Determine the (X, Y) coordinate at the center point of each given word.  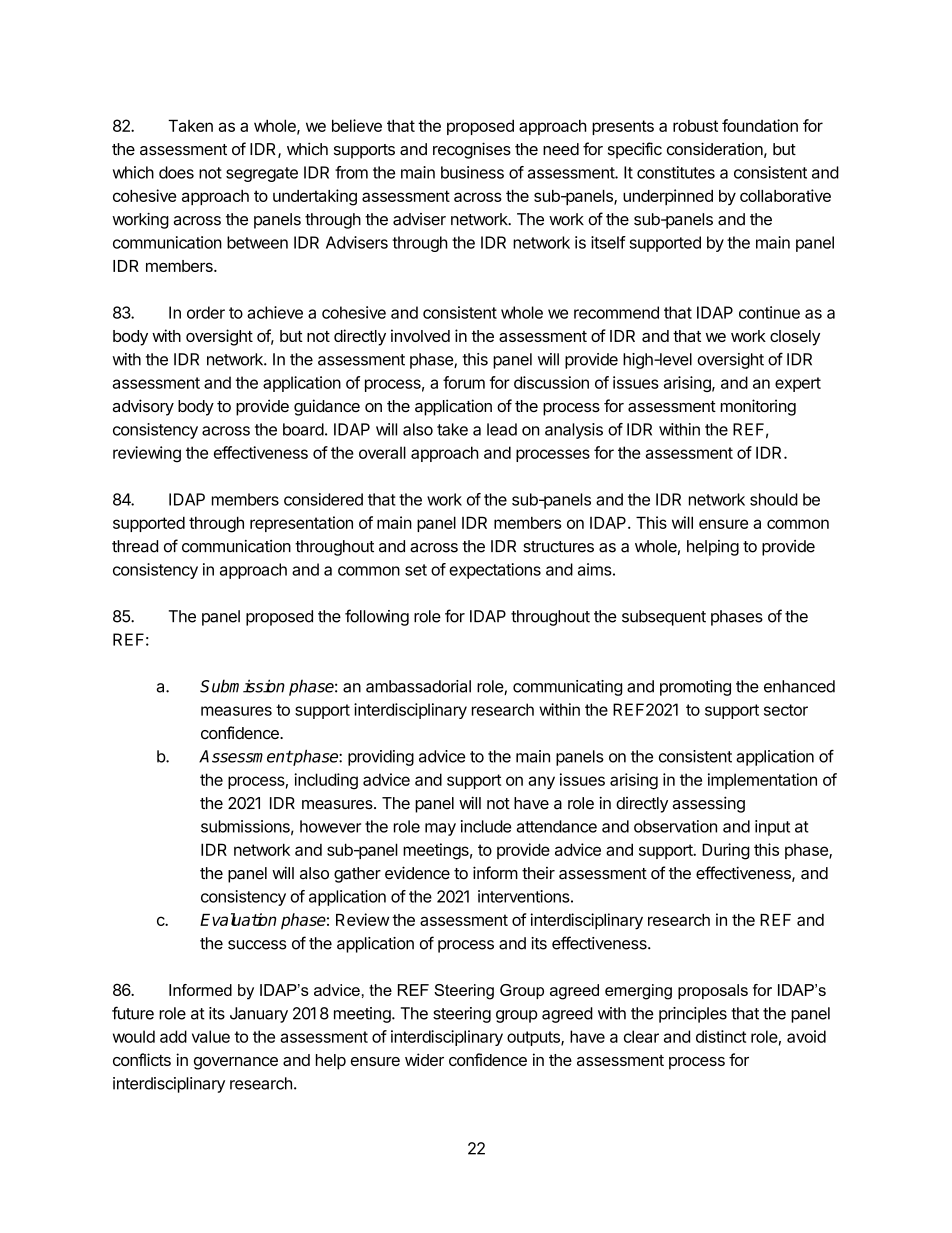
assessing (709, 804)
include (486, 826)
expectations (495, 571)
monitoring (758, 407)
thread (135, 546)
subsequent (664, 618)
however (330, 826)
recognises (472, 150)
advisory (143, 407)
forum (464, 382)
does (176, 172)
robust (695, 126)
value (211, 1036)
